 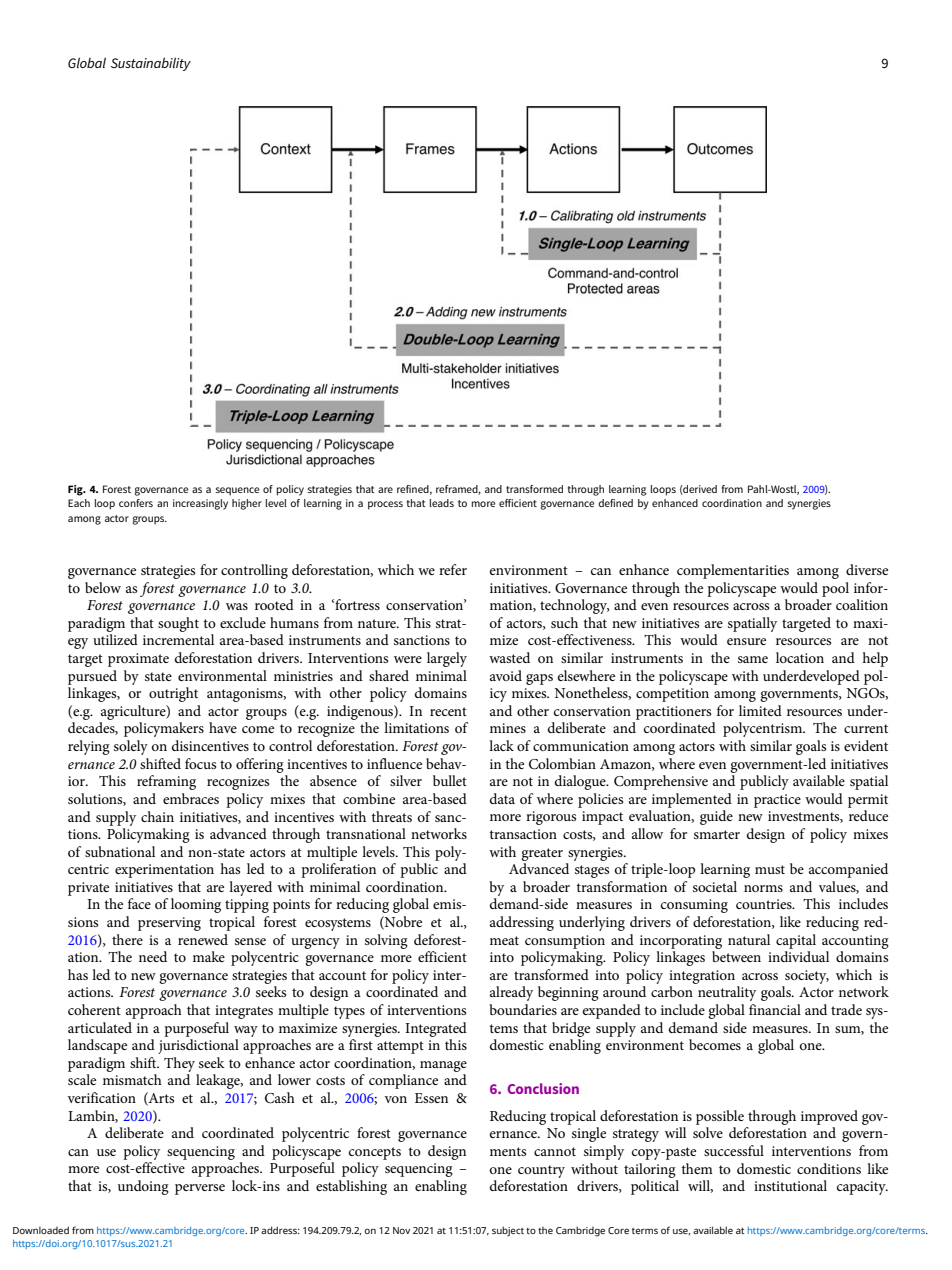 What do you see at coordinates (136, 503) in the page?
I see `confers` at bounding box center [136, 503].
